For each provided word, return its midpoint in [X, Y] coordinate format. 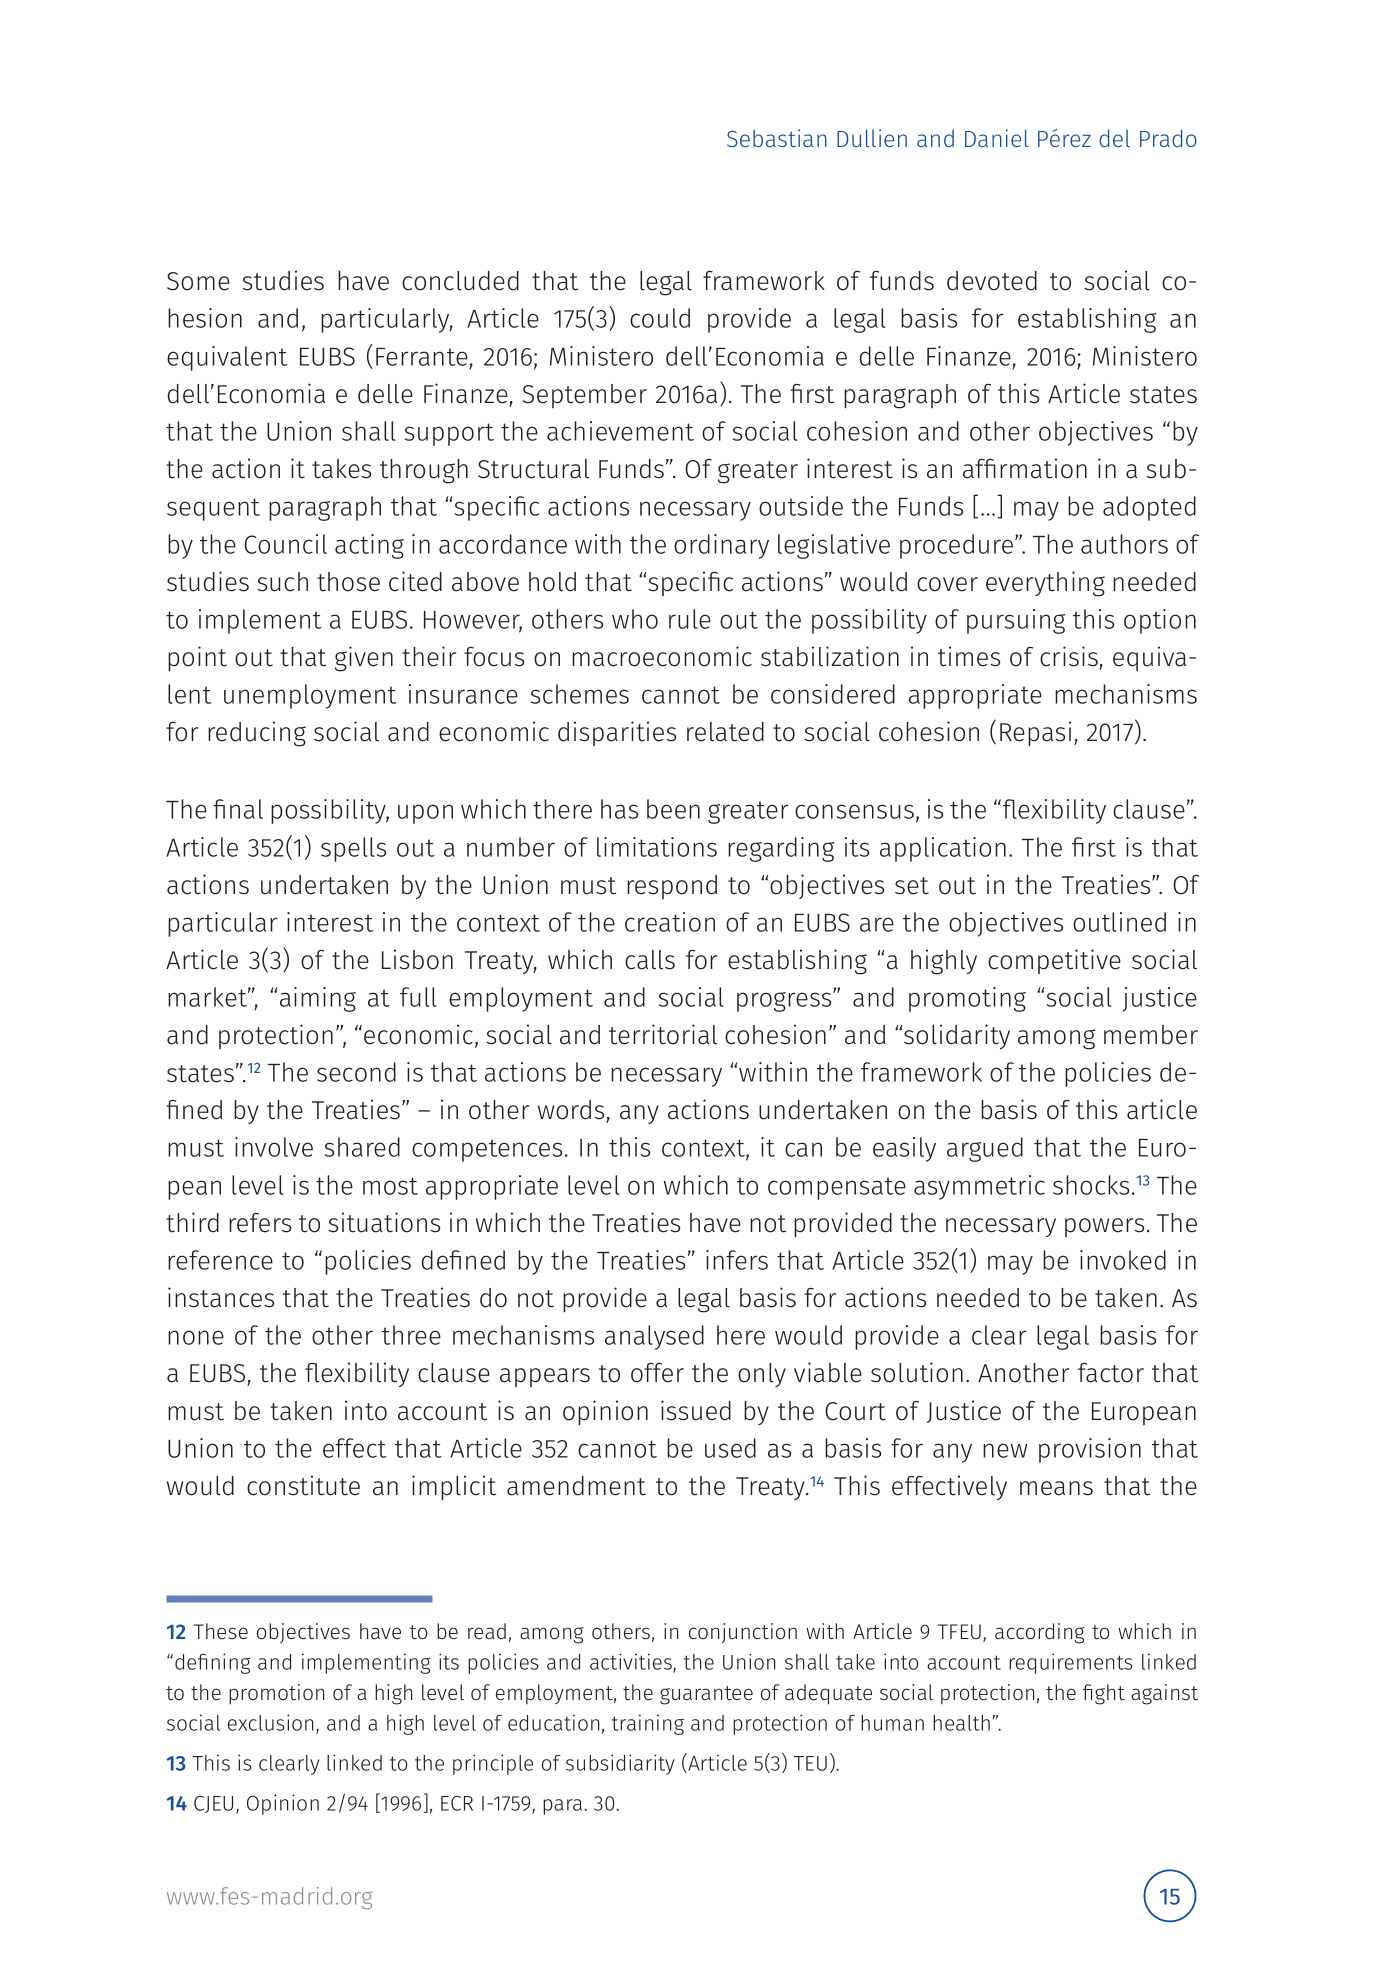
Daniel [996, 138]
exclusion [270, 1722]
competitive [1054, 961]
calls [650, 960]
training [648, 1724]
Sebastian [777, 138]
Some [198, 281]
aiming [318, 999]
